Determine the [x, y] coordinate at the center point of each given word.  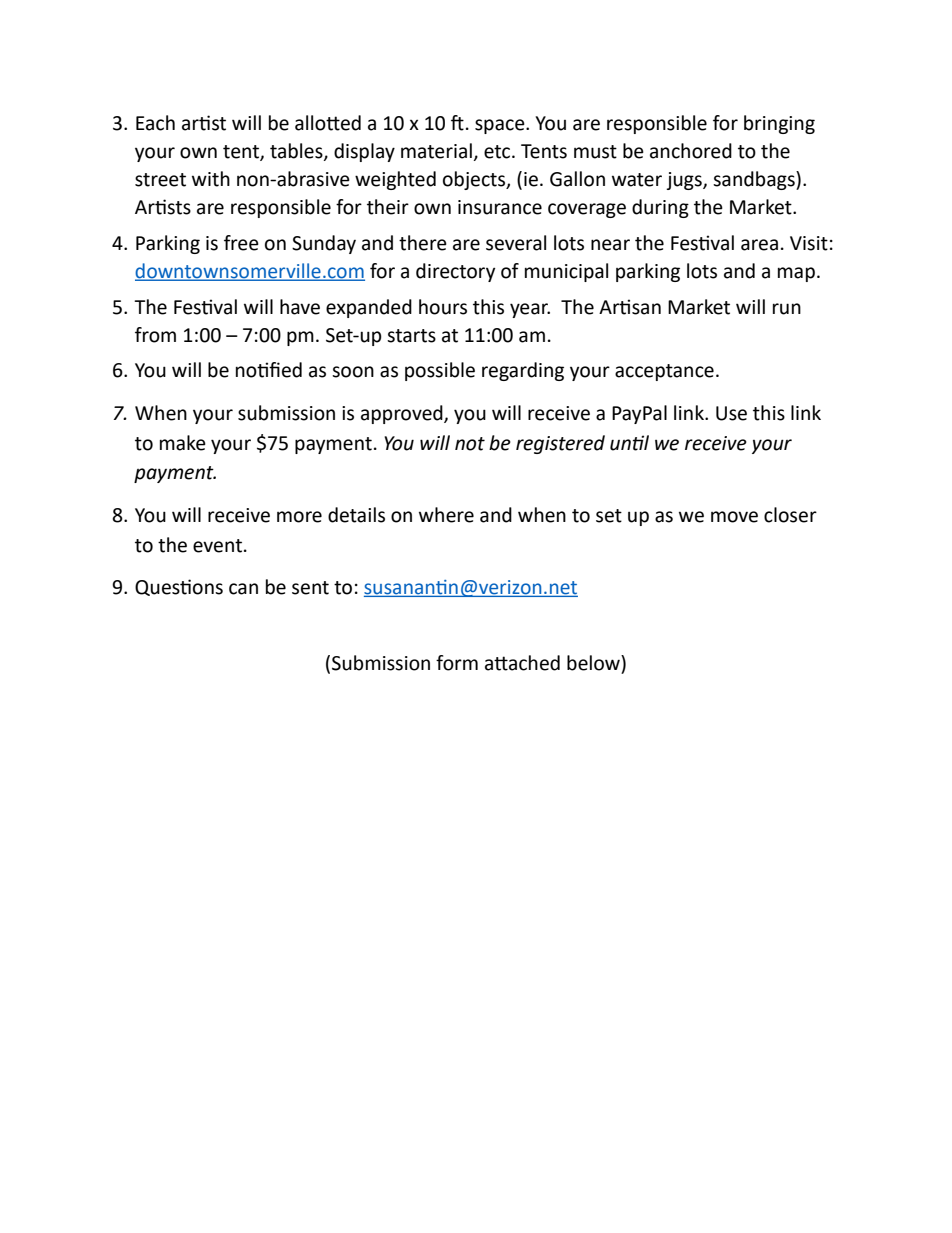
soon [353, 372]
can [243, 589]
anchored [691, 151]
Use [731, 413]
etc [498, 152]
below [594, 663]
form [457, 663]
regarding [523, 371]
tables [297, 152]
